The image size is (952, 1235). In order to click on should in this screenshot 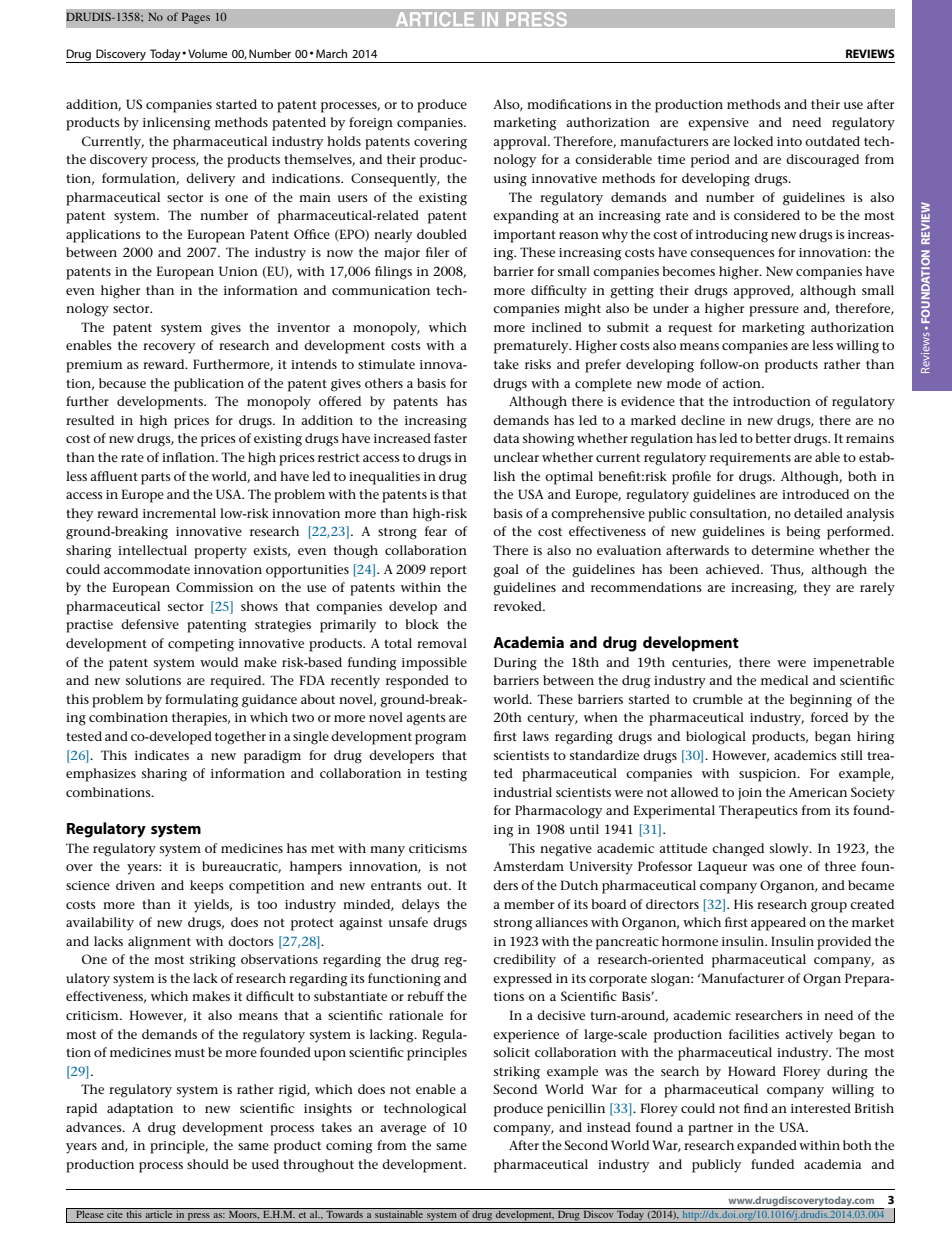, I will do `click(208, 1164)`.
